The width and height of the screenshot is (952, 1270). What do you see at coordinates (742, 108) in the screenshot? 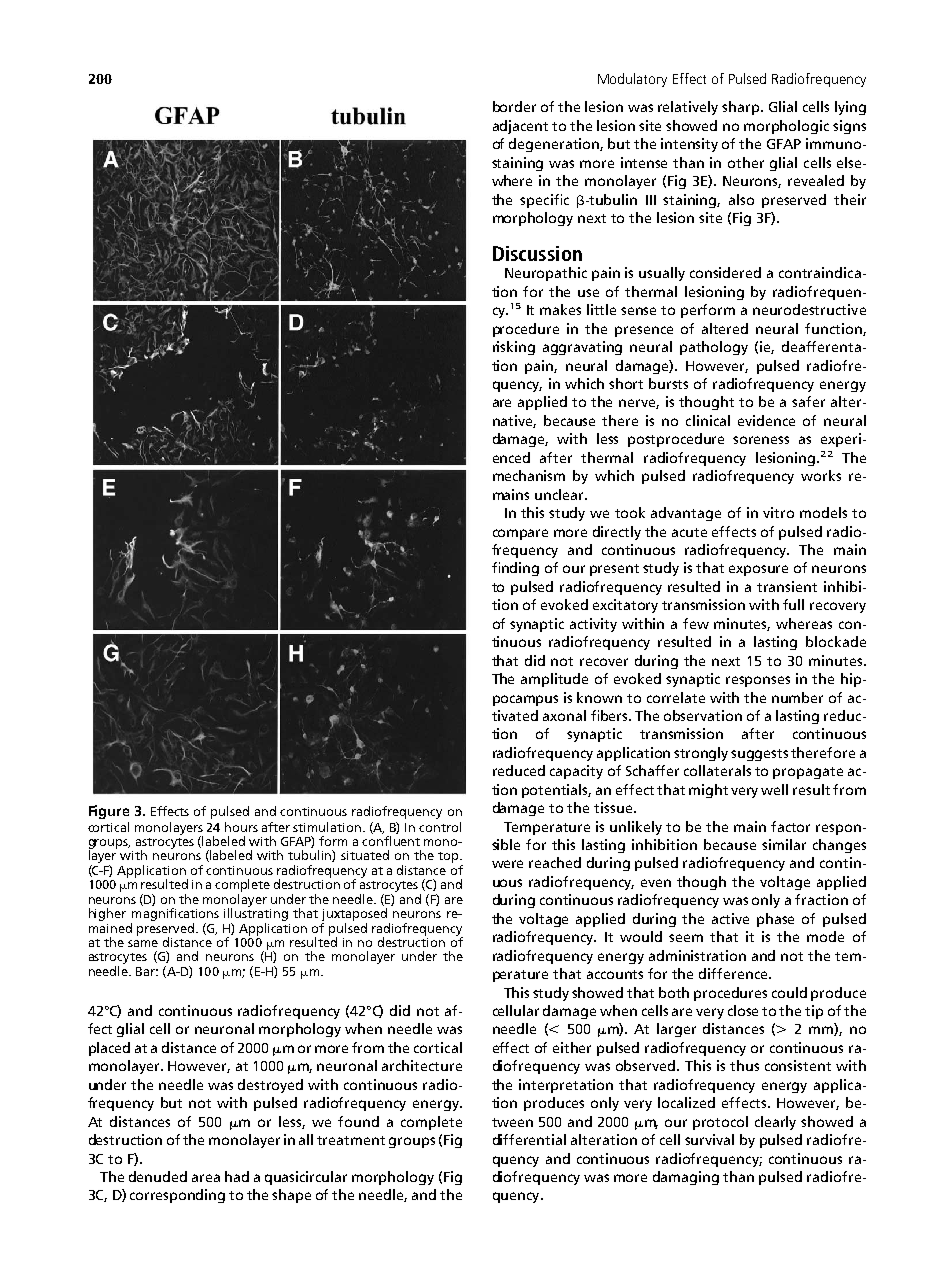
I see `sharp` at bounding box center [742, 108].
